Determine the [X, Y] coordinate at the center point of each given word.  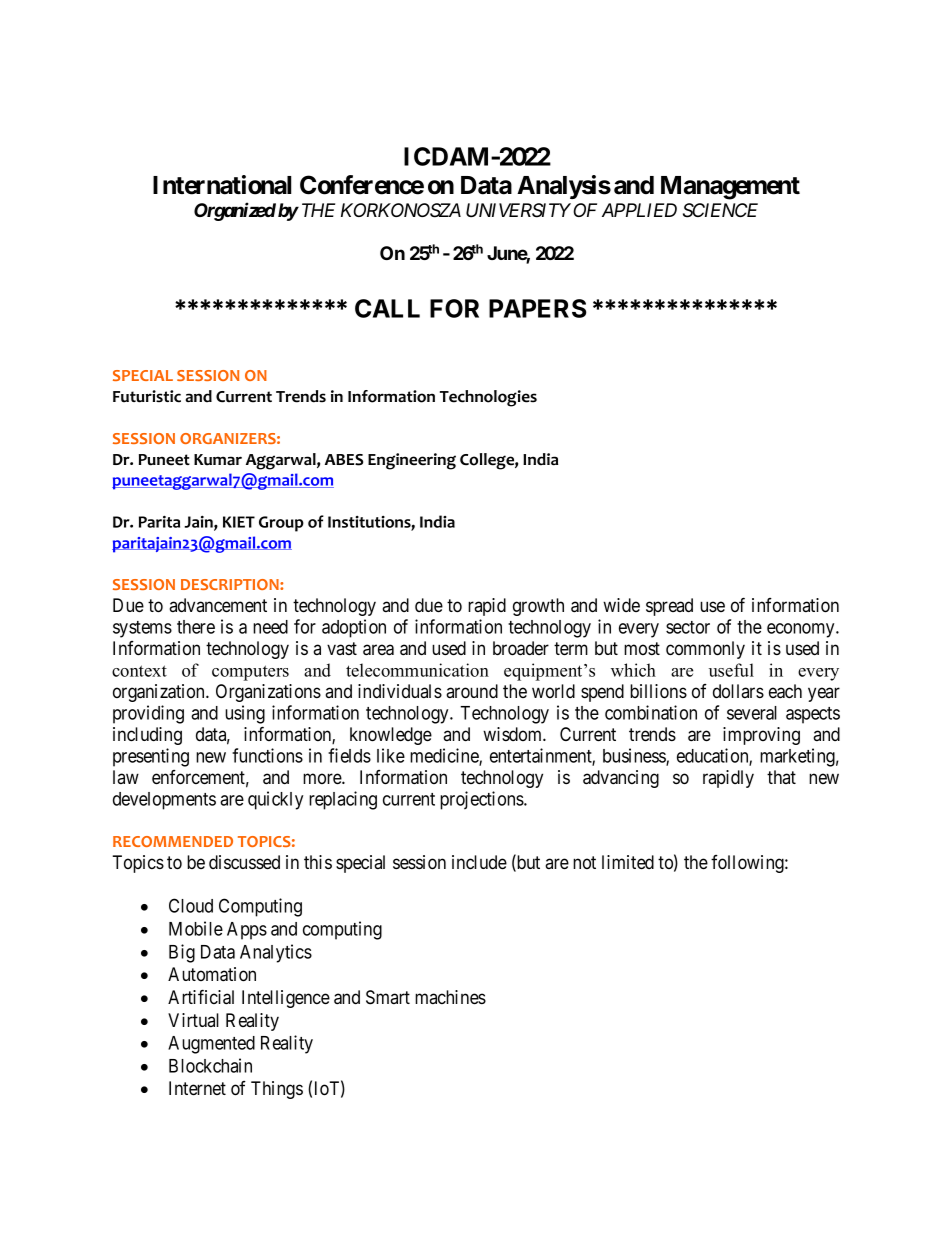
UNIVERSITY [518, 210]
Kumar [218, 460]
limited [628, 862]
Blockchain [210, 1065]
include [479, 862]
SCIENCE [720, 210]
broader [521, 648]
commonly [705, 650]
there [196, 627]
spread [669, 607]
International [222, 185]
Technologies [488, 398]
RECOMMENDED [173, 841]
